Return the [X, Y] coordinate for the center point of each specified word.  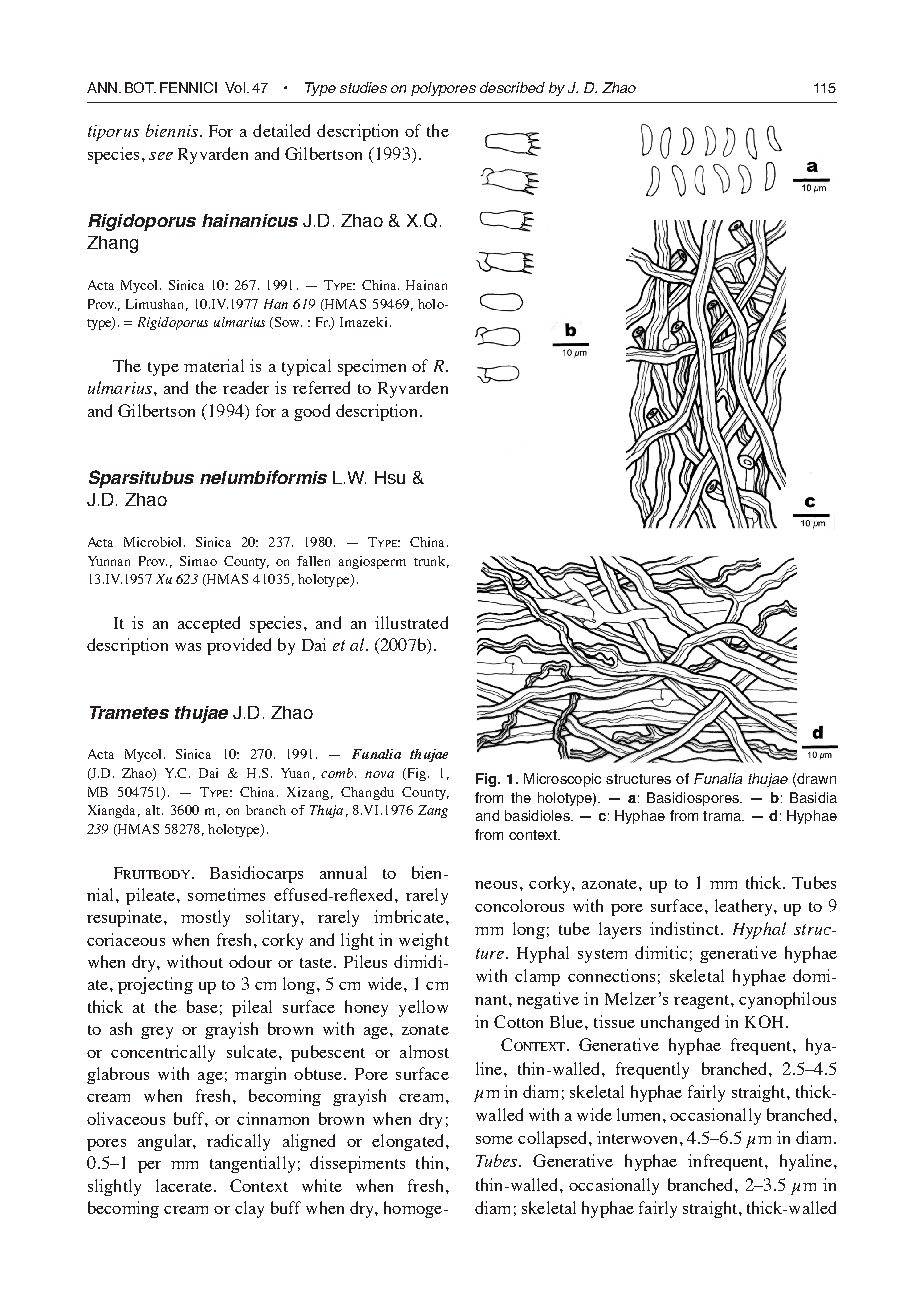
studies [363, 87]
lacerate [184, 1185]
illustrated [411, 622]
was [188, 647]
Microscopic [562, 780]
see [161, 156]
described [512, 87]
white [322, 1185]
